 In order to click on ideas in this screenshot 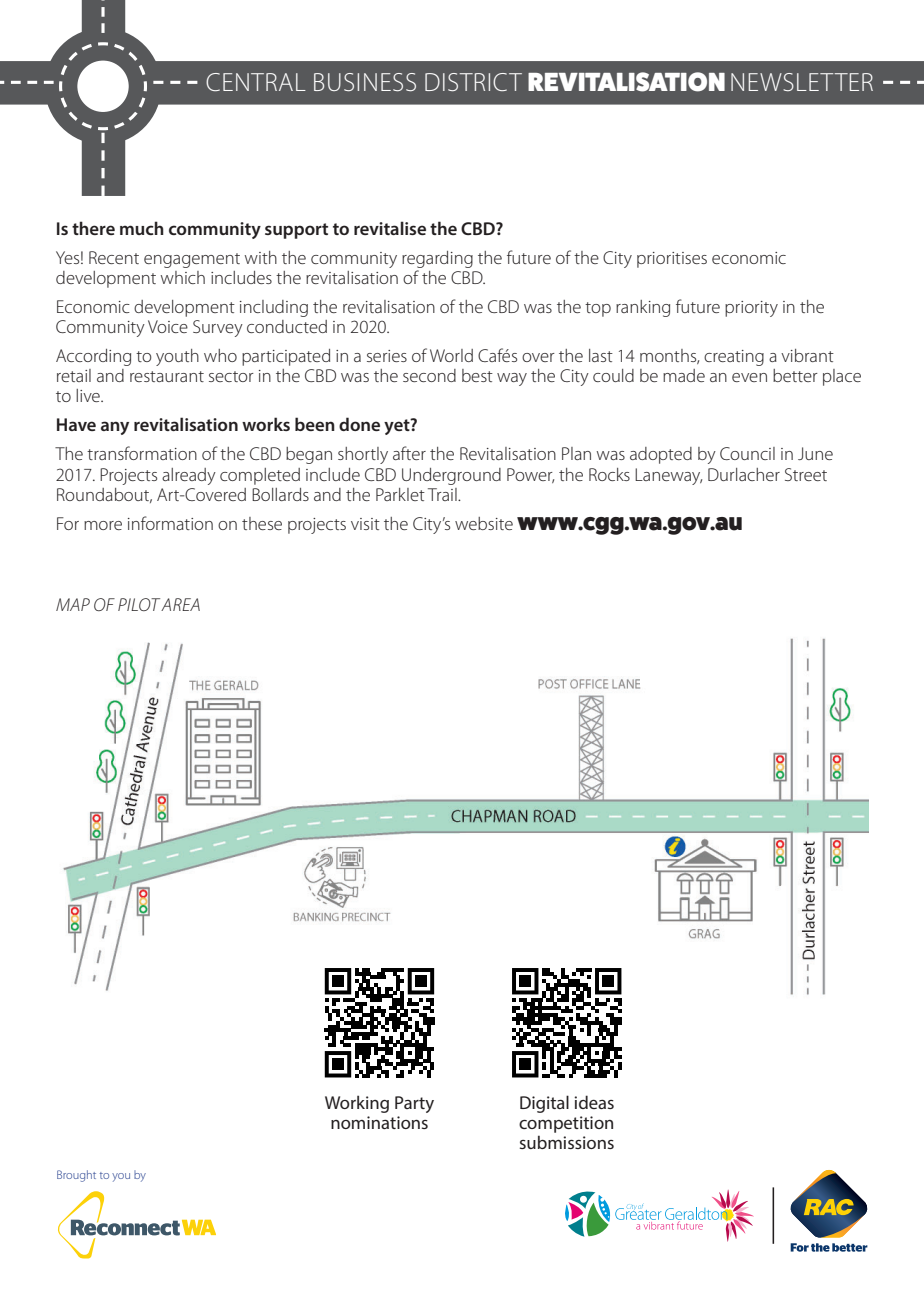, I will do `click(594, 1102)`.
